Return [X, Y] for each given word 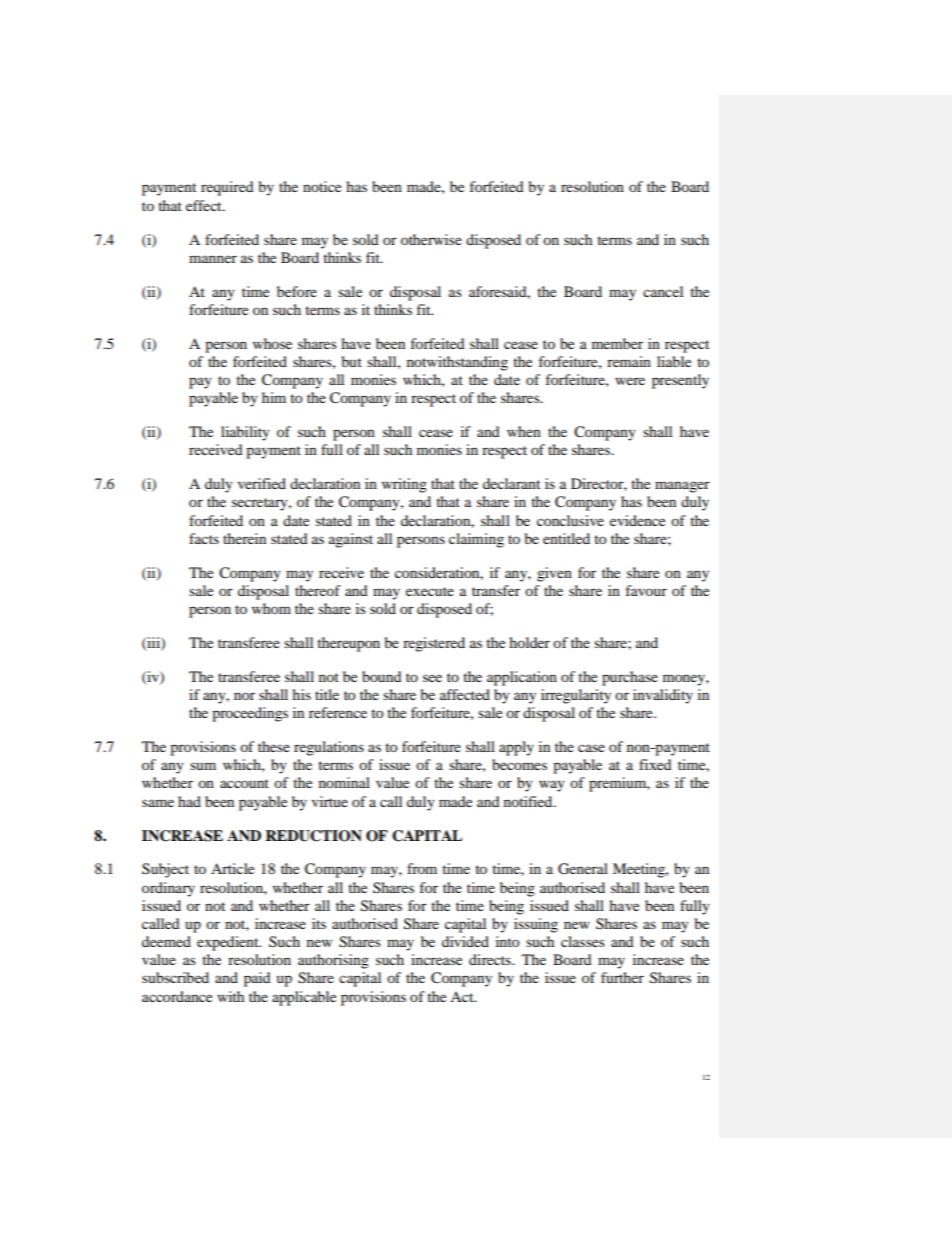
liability [245, 433]
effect [205, 205]
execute [430, 591]
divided [465, 941]
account [244, 783]
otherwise [431, 239]
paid [257, 979]
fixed [655, 764]
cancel [663, 291]
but [352, 361]
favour [646, 590]
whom [271, 608]
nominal [344, 782]
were [630, 381]
